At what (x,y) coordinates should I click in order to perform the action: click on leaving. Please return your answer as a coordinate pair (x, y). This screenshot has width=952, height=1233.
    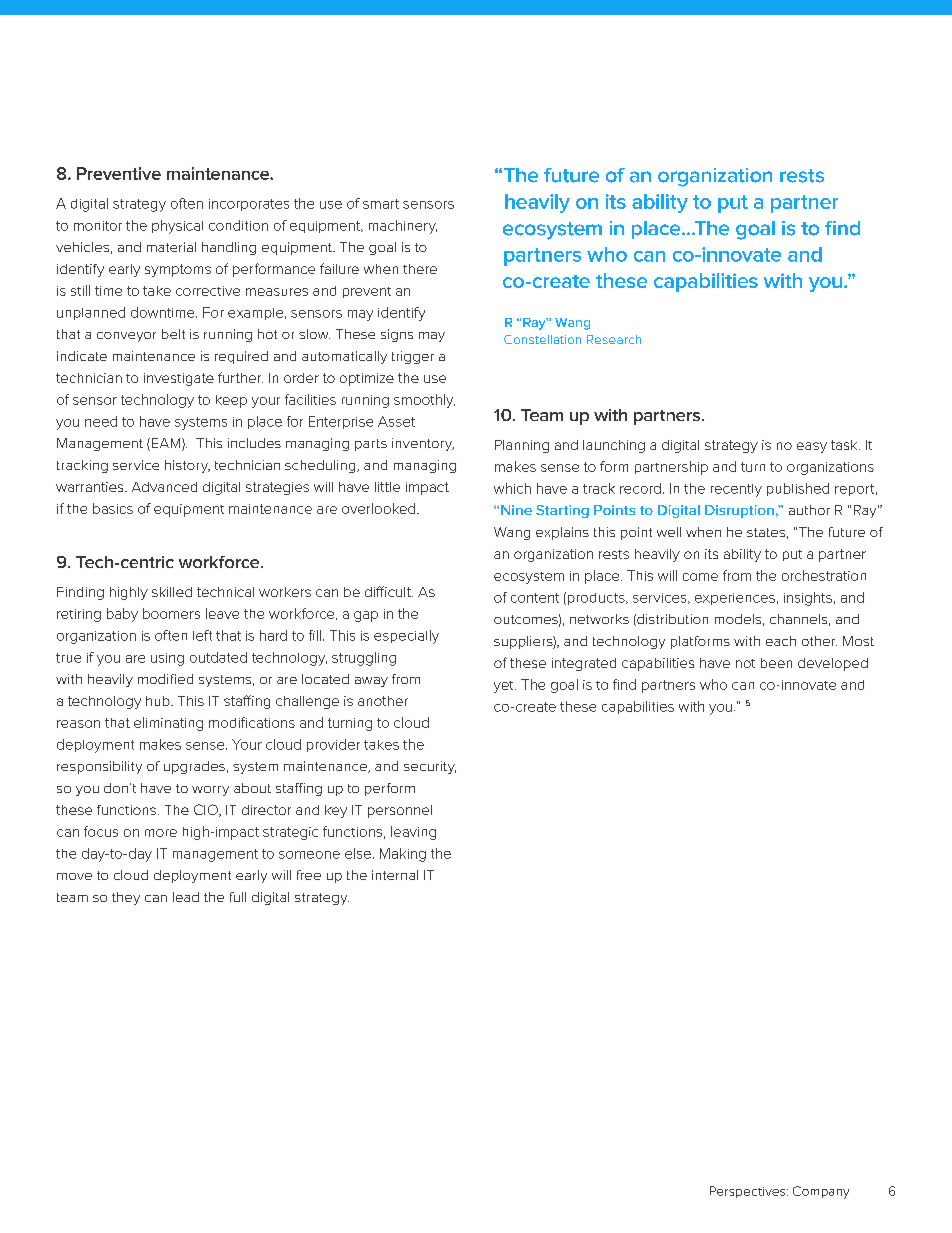
    Looking at the image, I should click on (413, 833).
